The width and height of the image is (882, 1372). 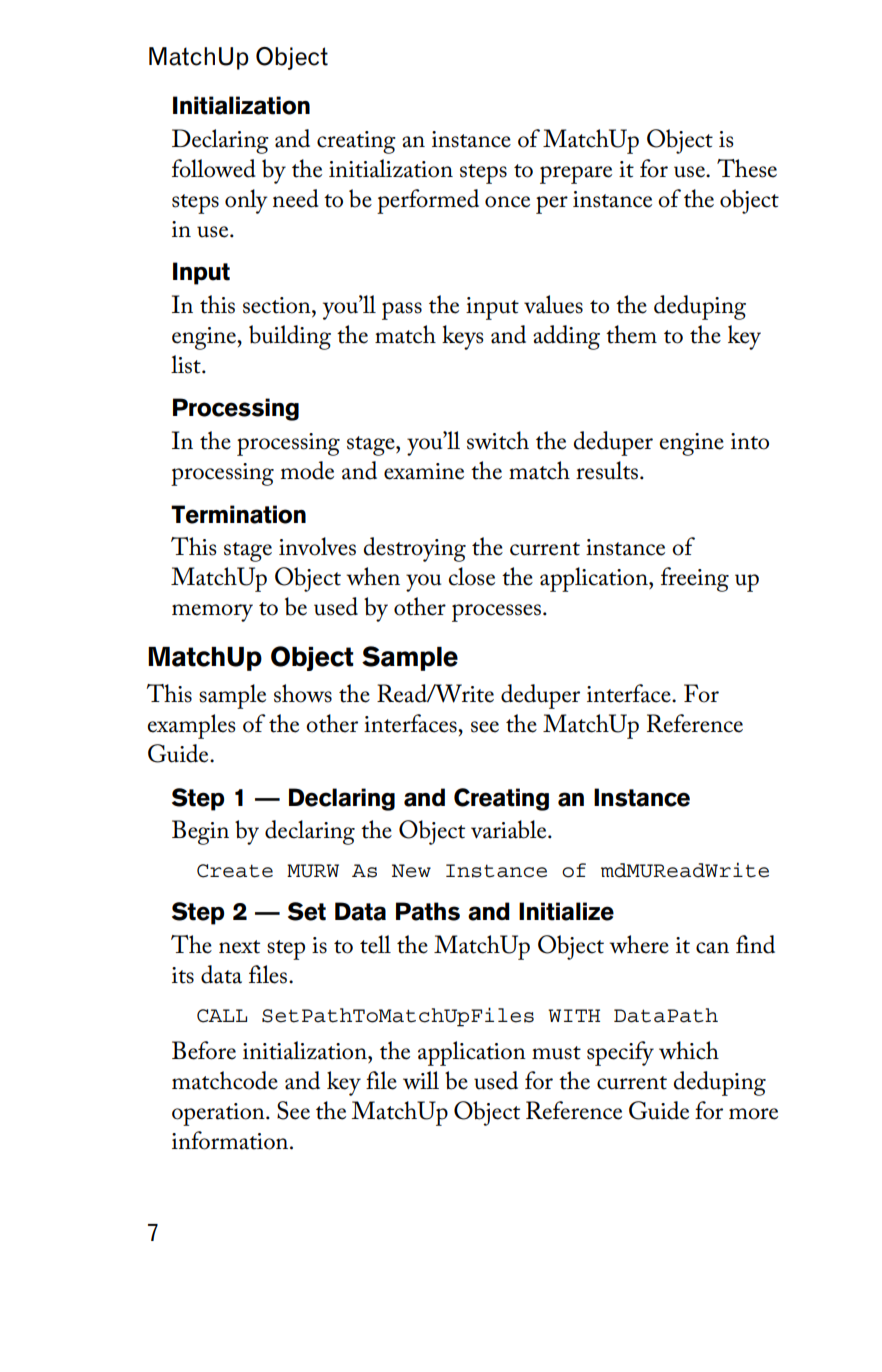 I want to click on once, so click(x=507, y=202).
